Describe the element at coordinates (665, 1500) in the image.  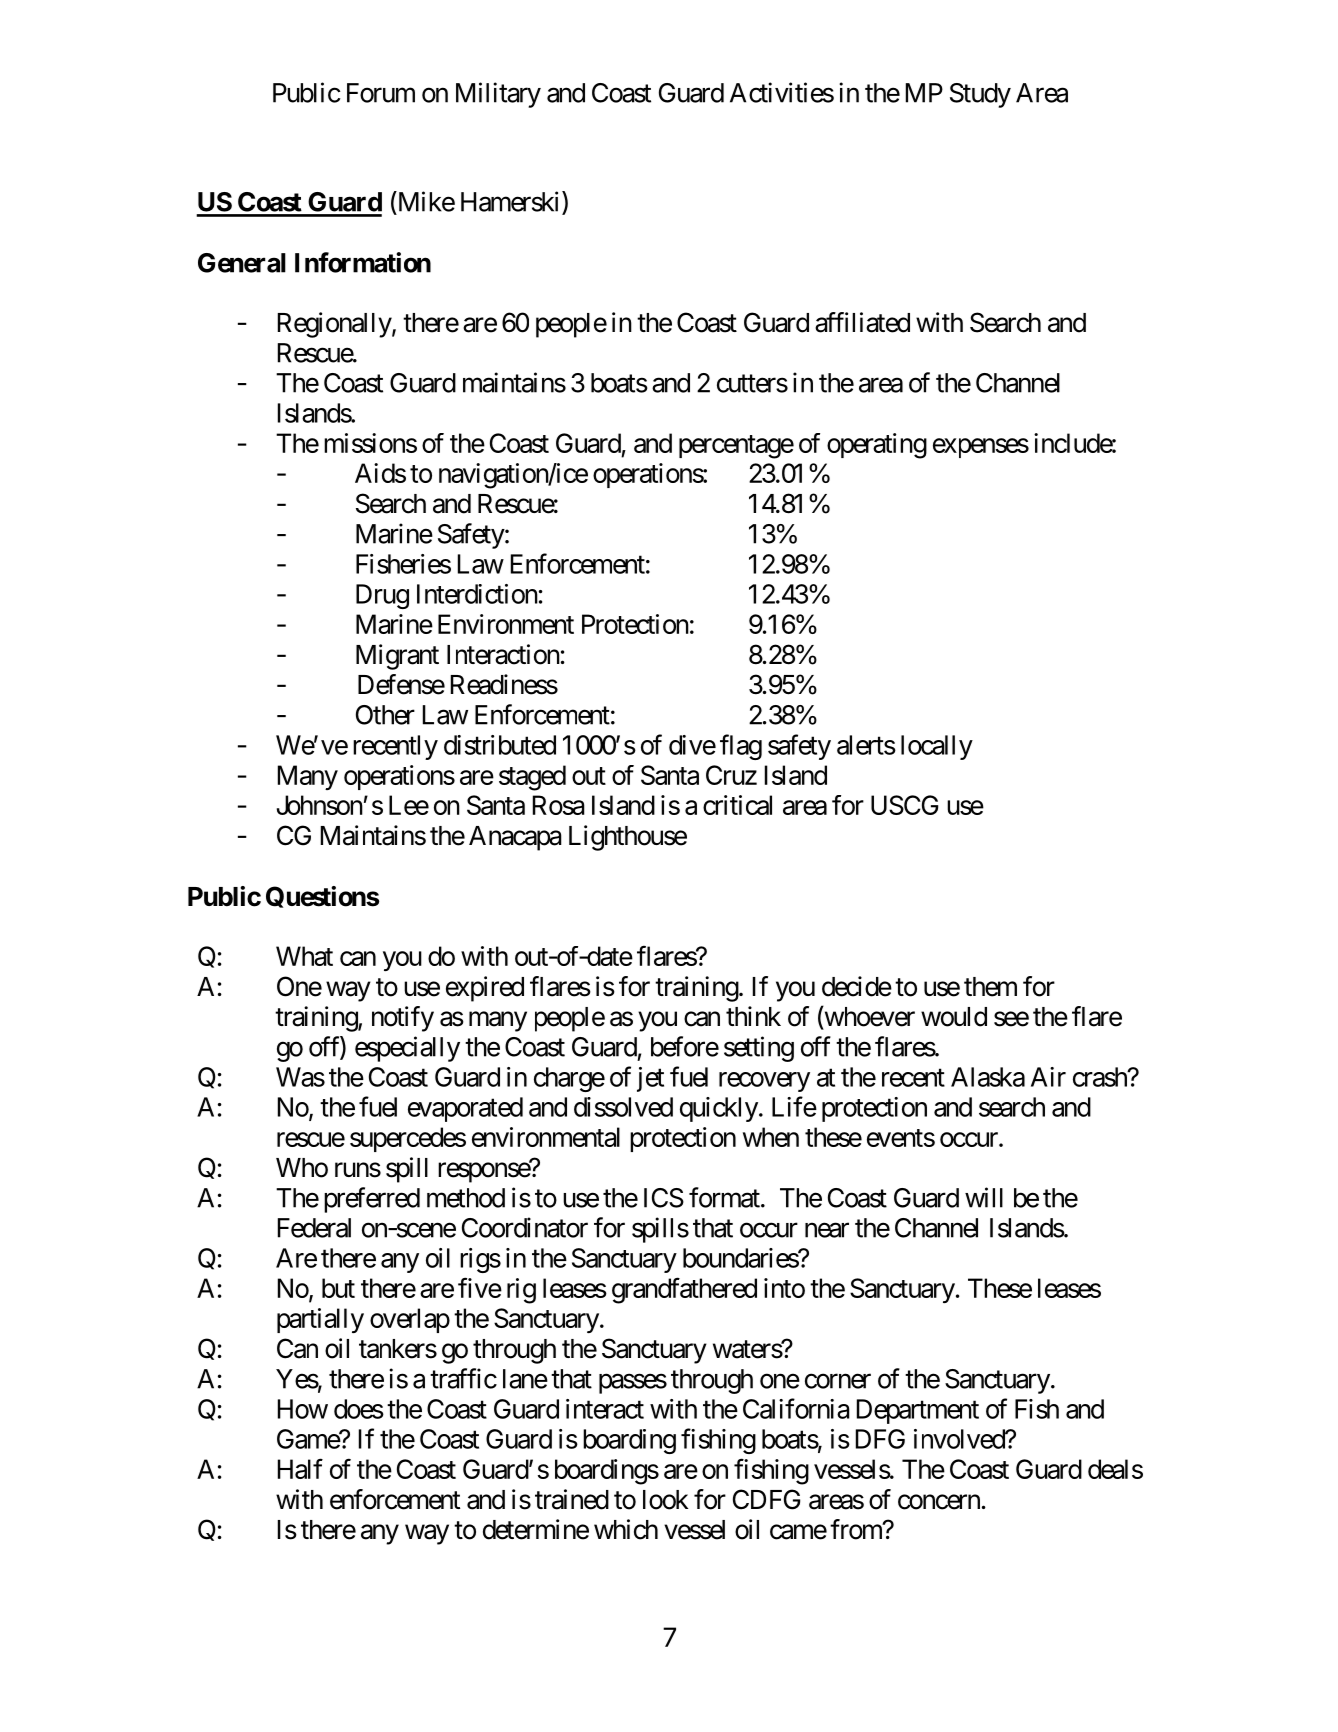
I see `look` at that location.
